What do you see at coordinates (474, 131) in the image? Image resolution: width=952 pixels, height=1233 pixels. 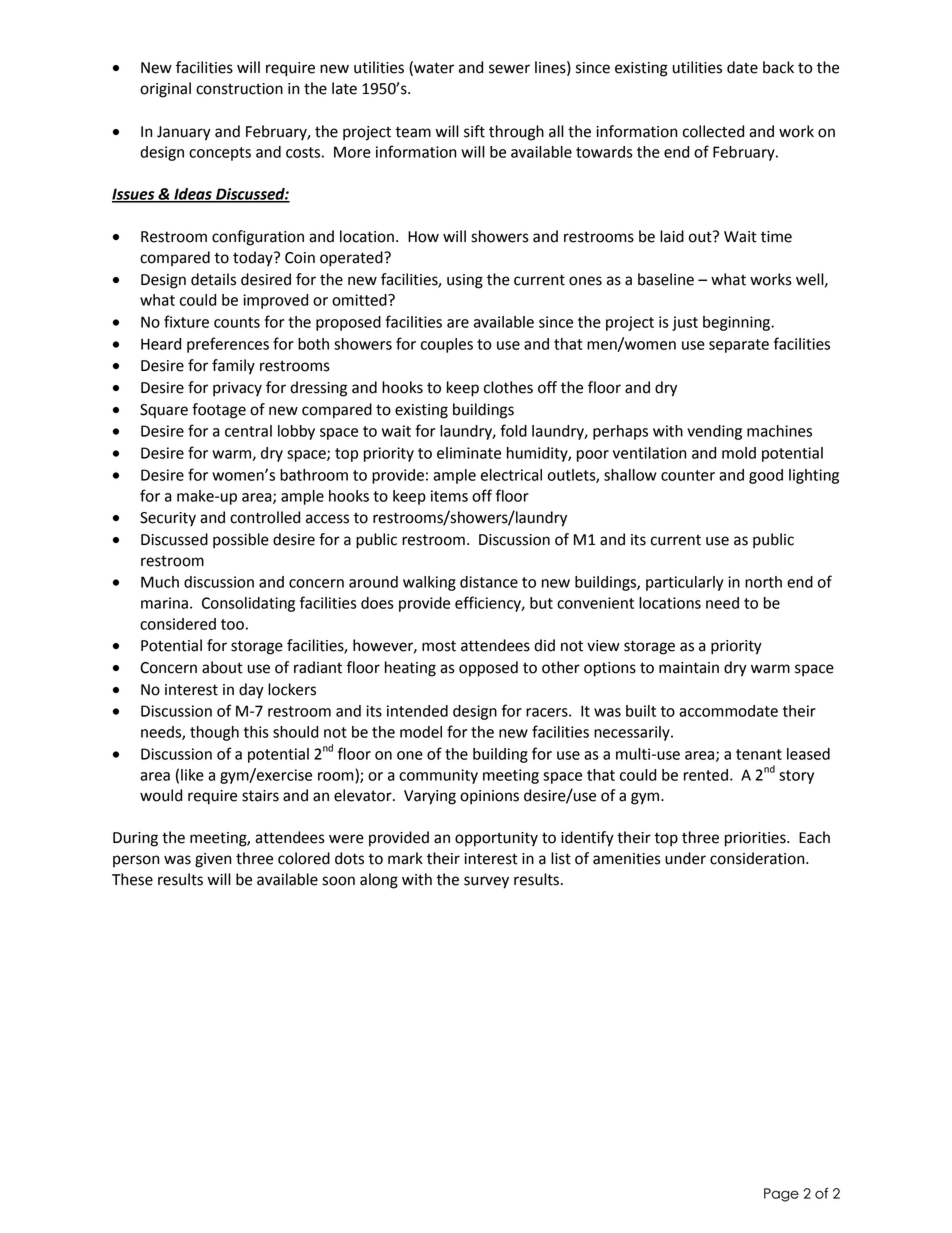 I see `sift` at bounding box center [474, 131].
